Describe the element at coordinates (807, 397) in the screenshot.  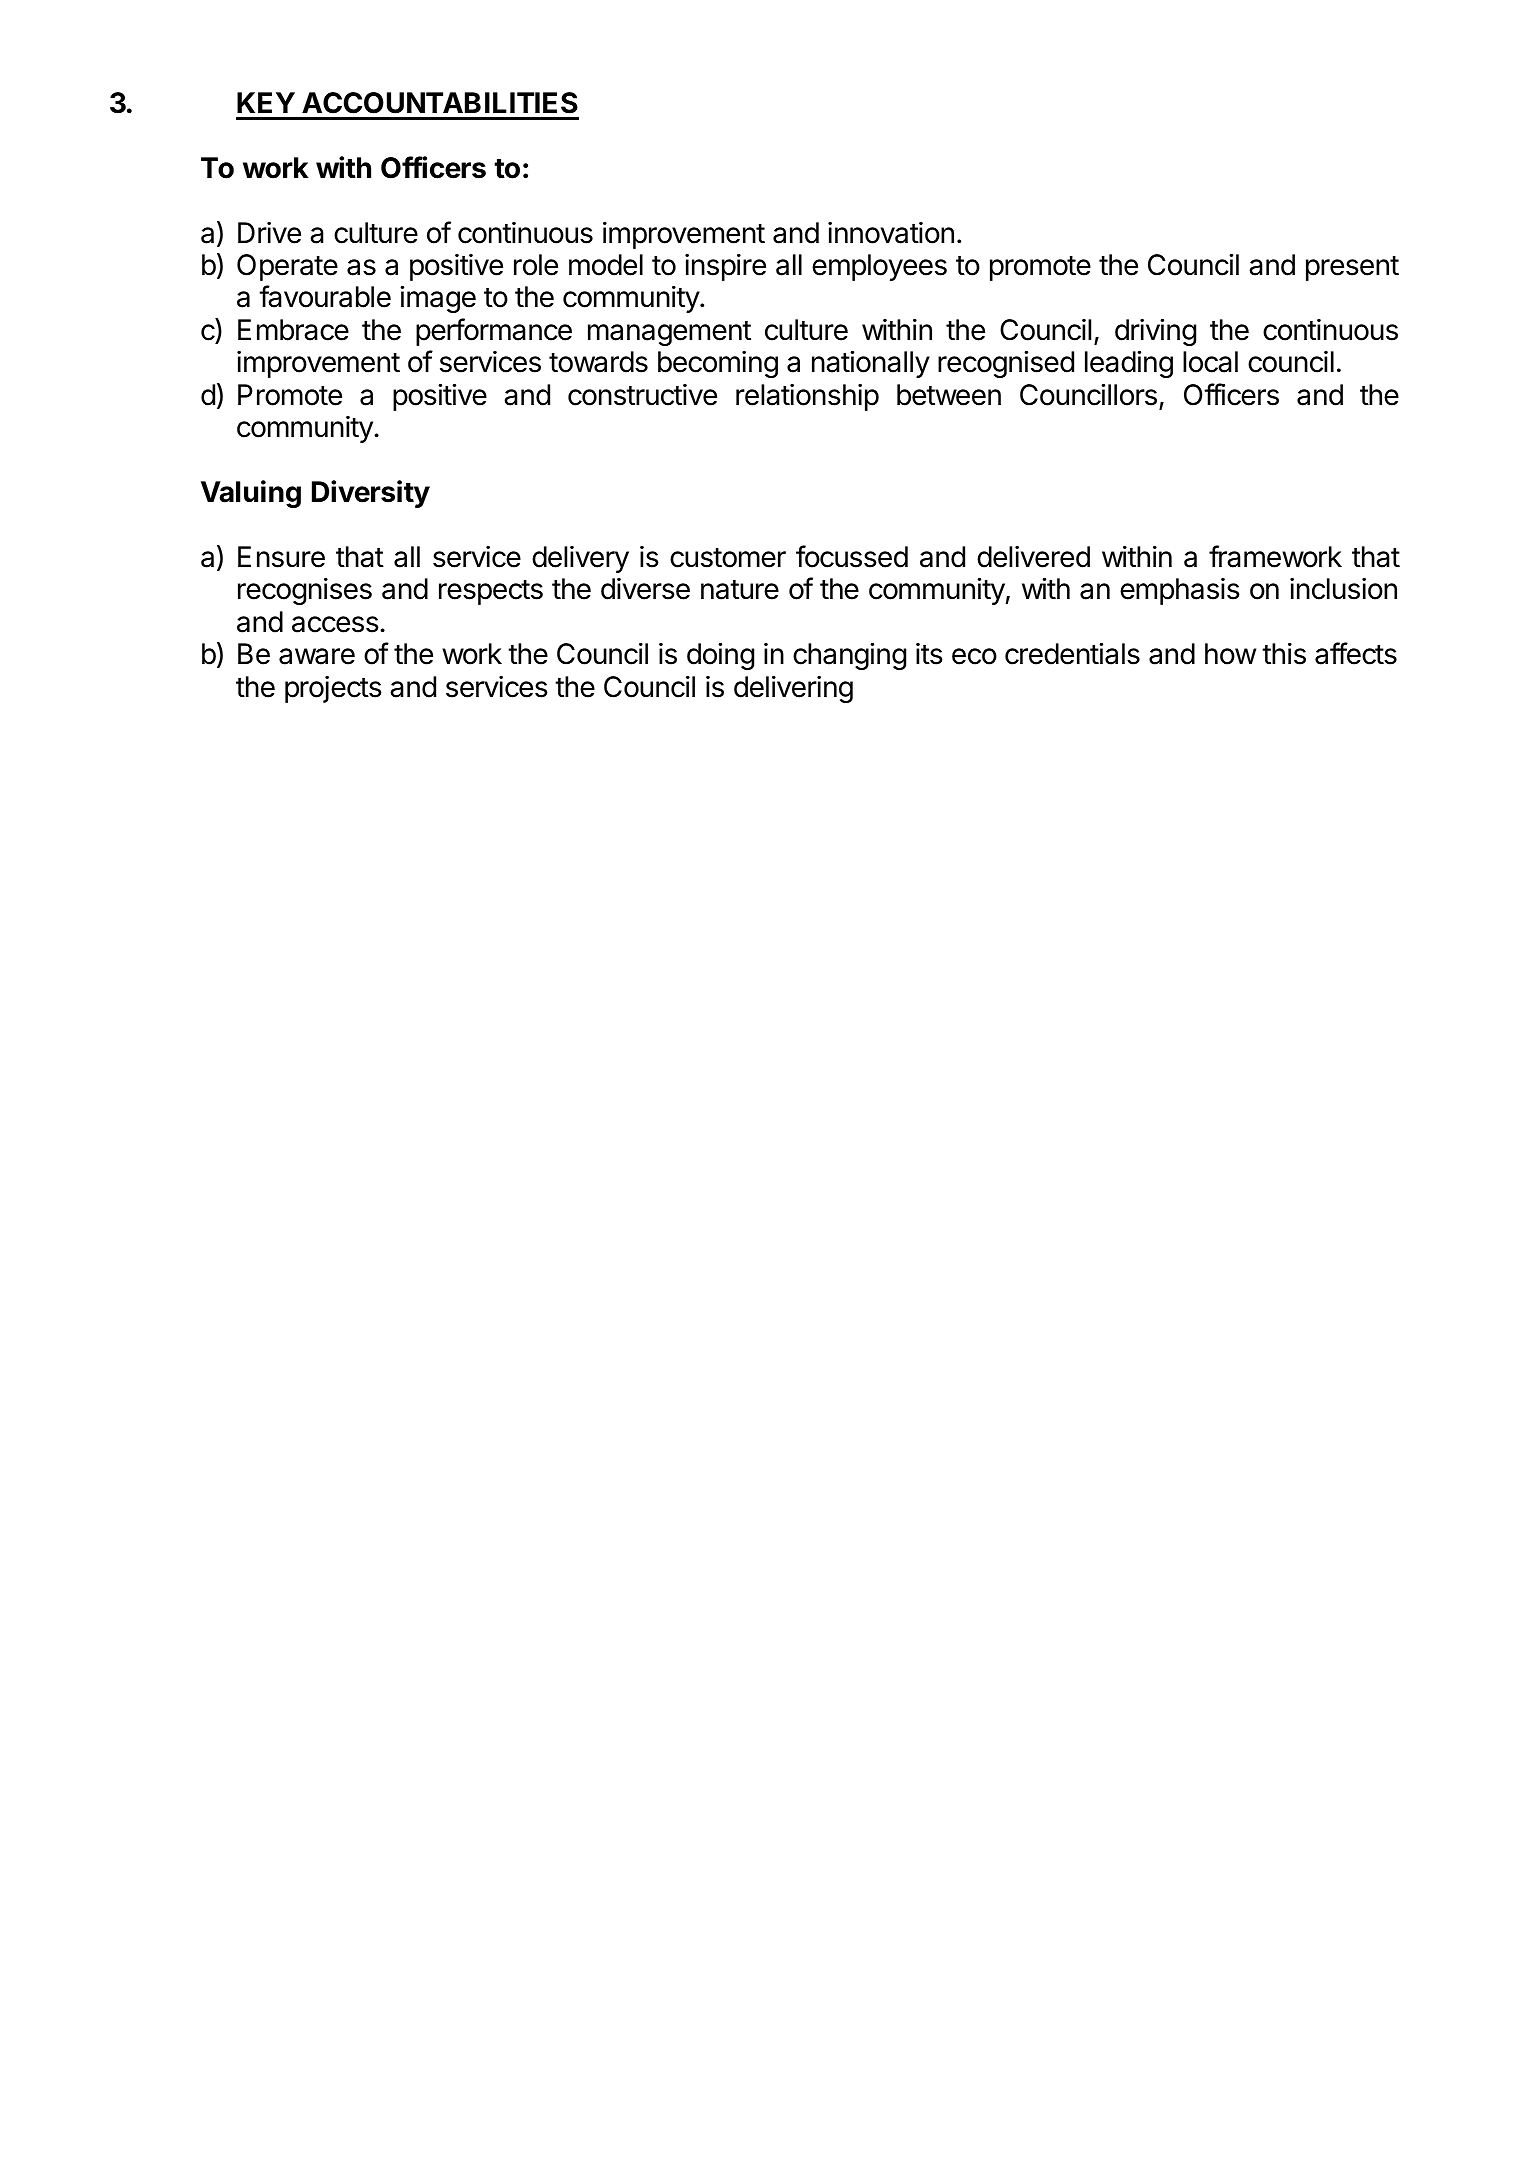
I see `relationship` at that location.
